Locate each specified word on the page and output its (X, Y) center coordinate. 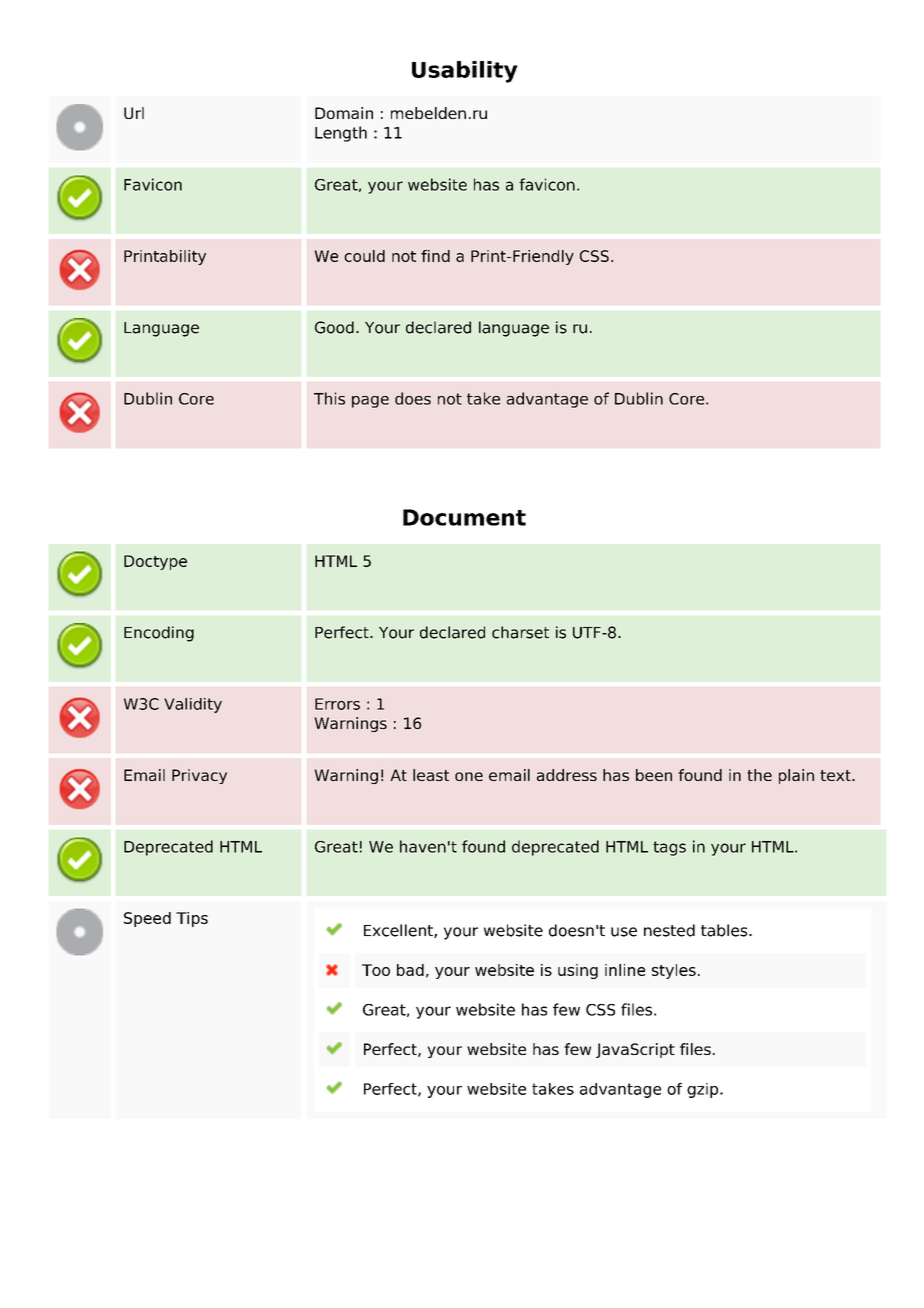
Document (464, 517)
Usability (465, 72)
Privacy (199, 776)
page (370, 402)
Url (134, 113)
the (759, 775)
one (469, 776)
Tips (192, 919)
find (435, 256)
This (329, 398)
